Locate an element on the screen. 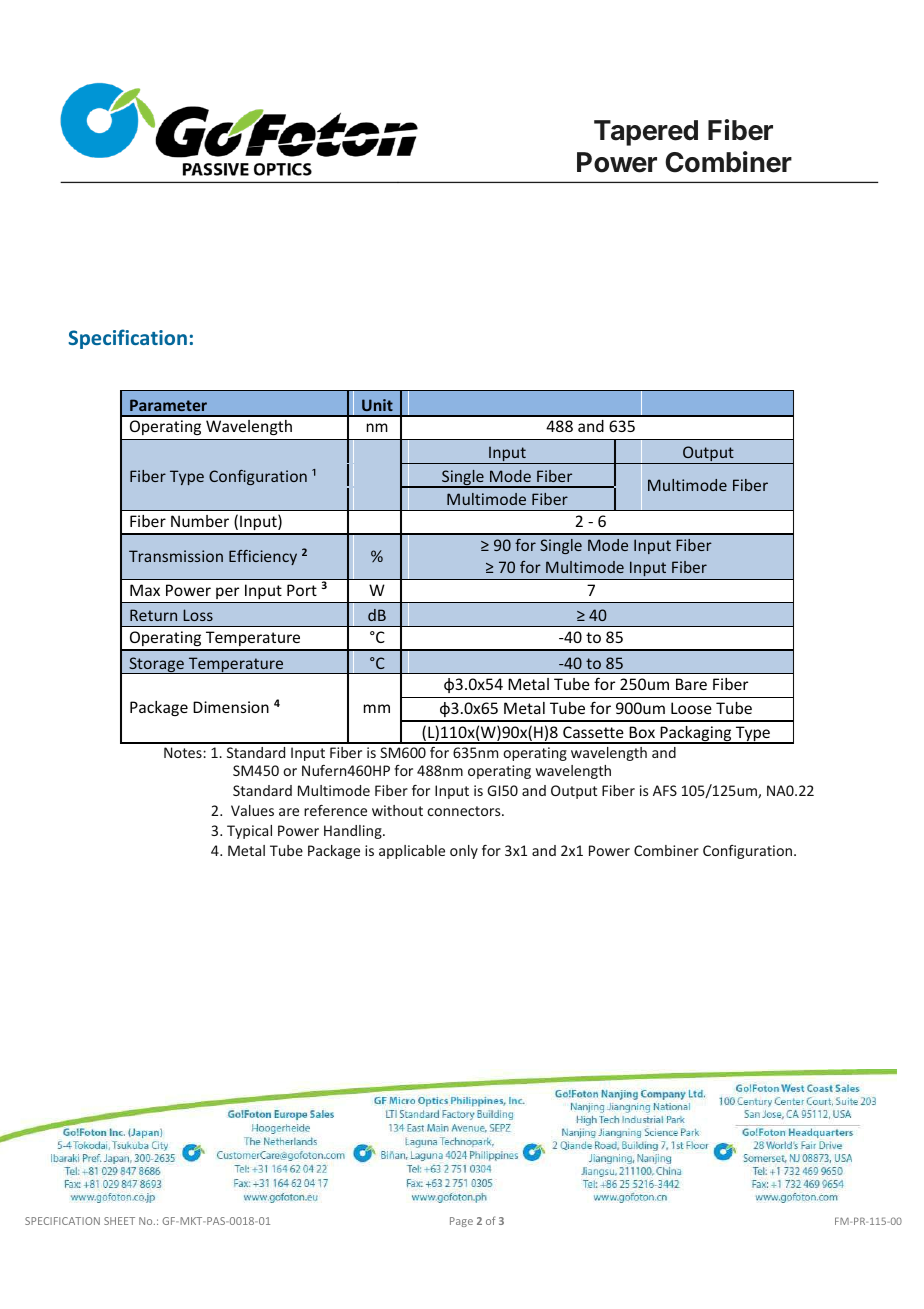 This screenshot has width=924, height=1309. Bare is located at coordinates (691, 684).
